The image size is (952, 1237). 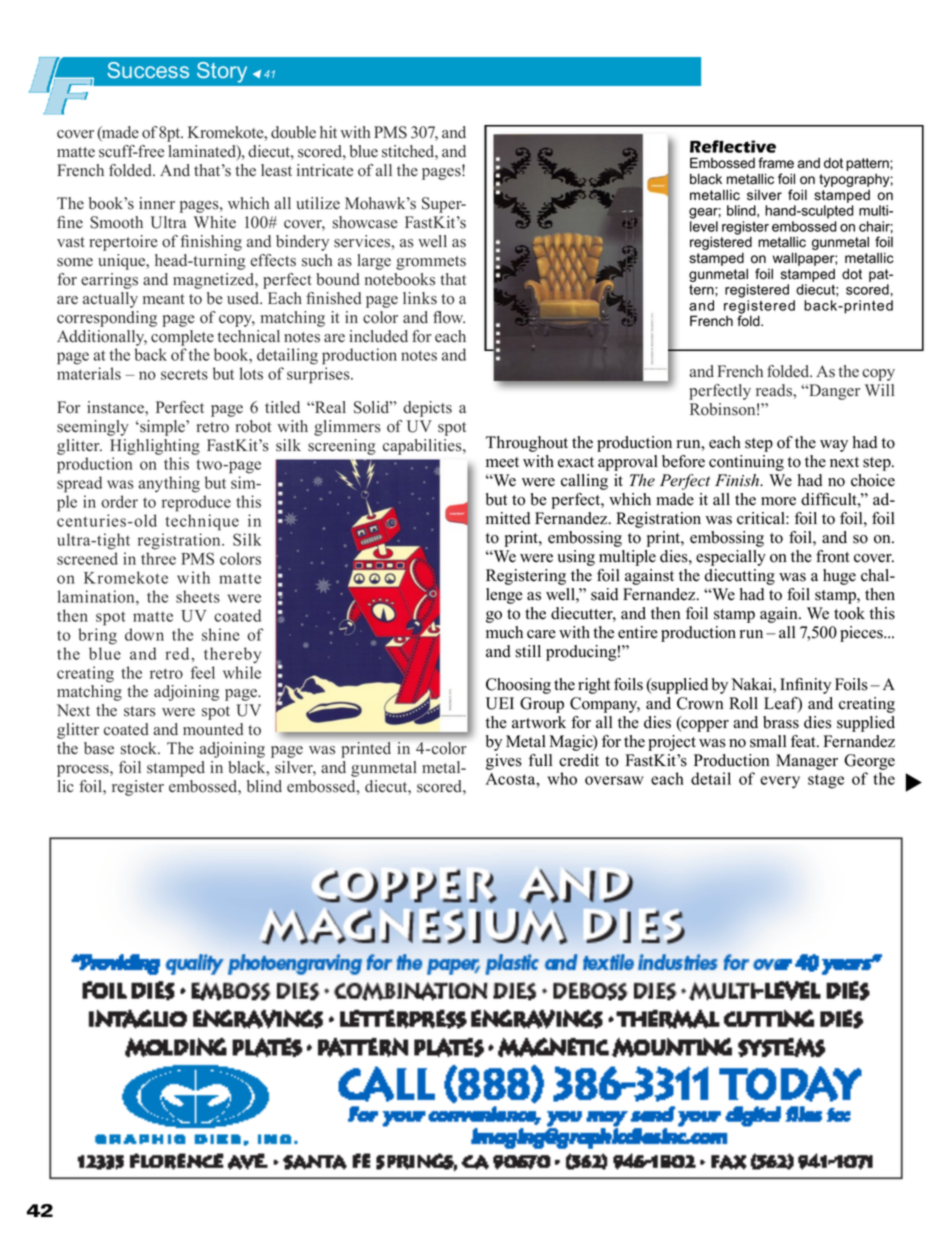 What do you see at coordinates (162, 428) in the screenshot?
I see `simple` at bounding box center [162, 428].
